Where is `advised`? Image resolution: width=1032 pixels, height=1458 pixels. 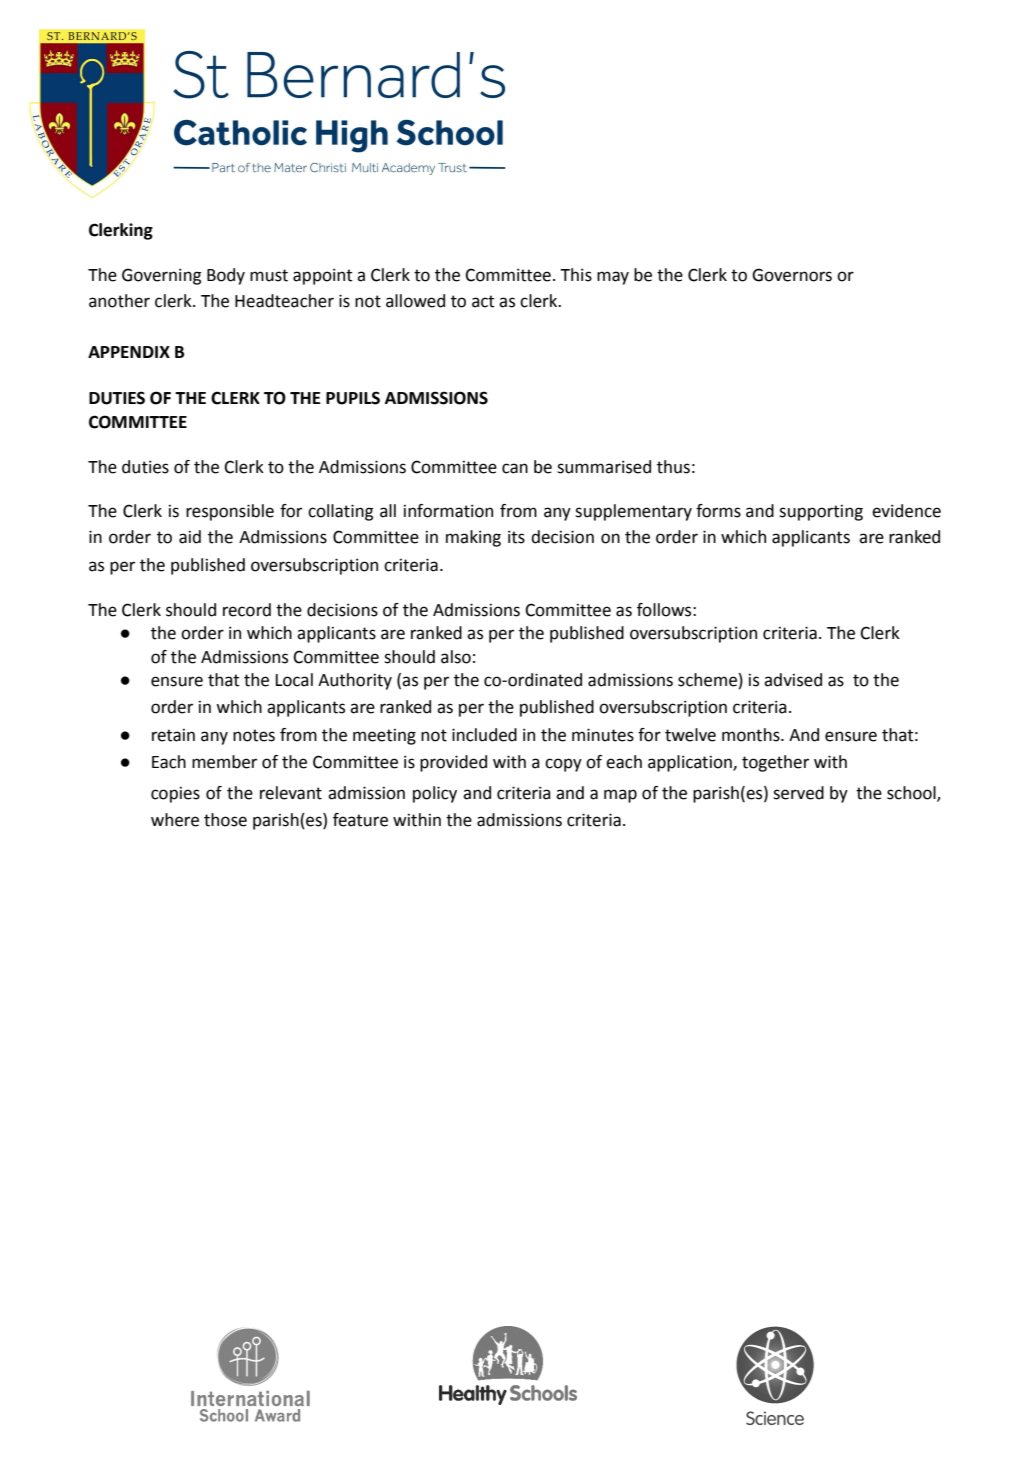
advised is located at coordinates (793, 680).
